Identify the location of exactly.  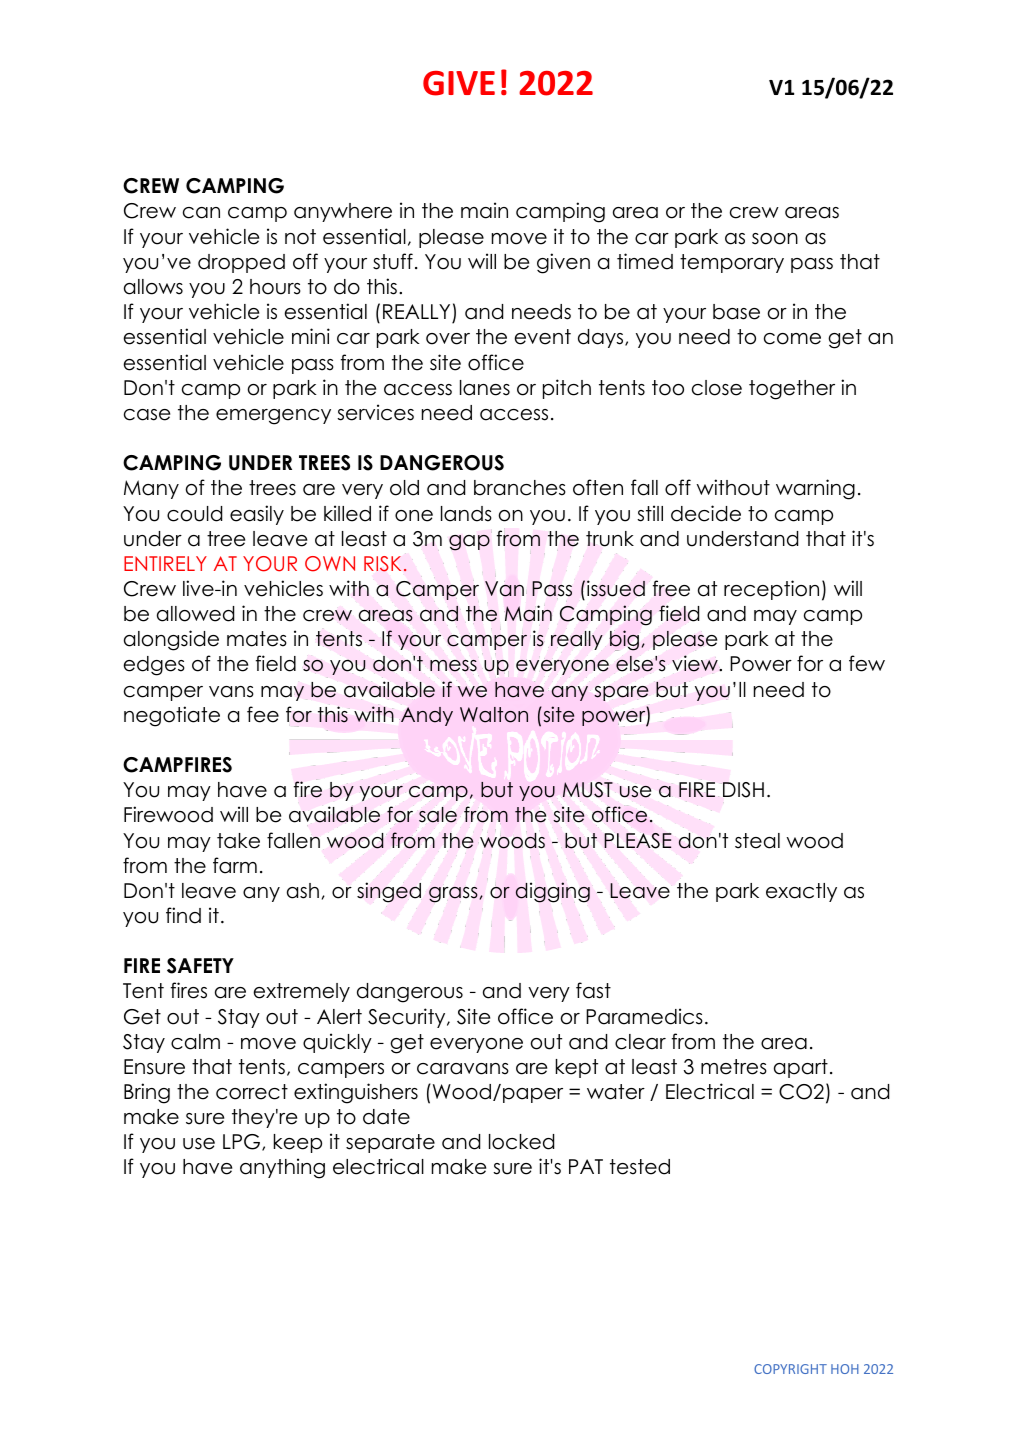
(801, 892).
